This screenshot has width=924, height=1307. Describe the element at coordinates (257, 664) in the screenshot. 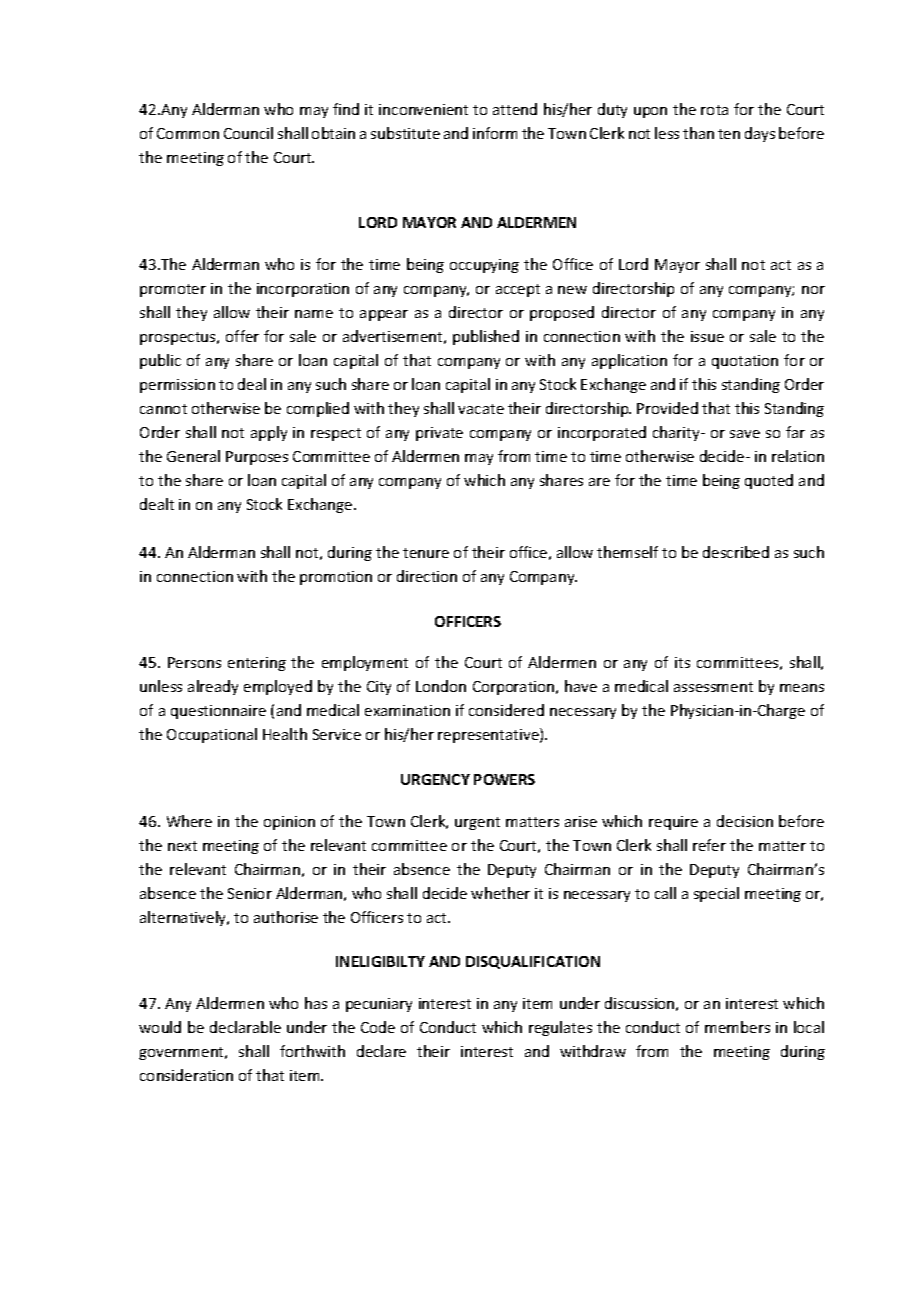

I see `entering` at that location.
